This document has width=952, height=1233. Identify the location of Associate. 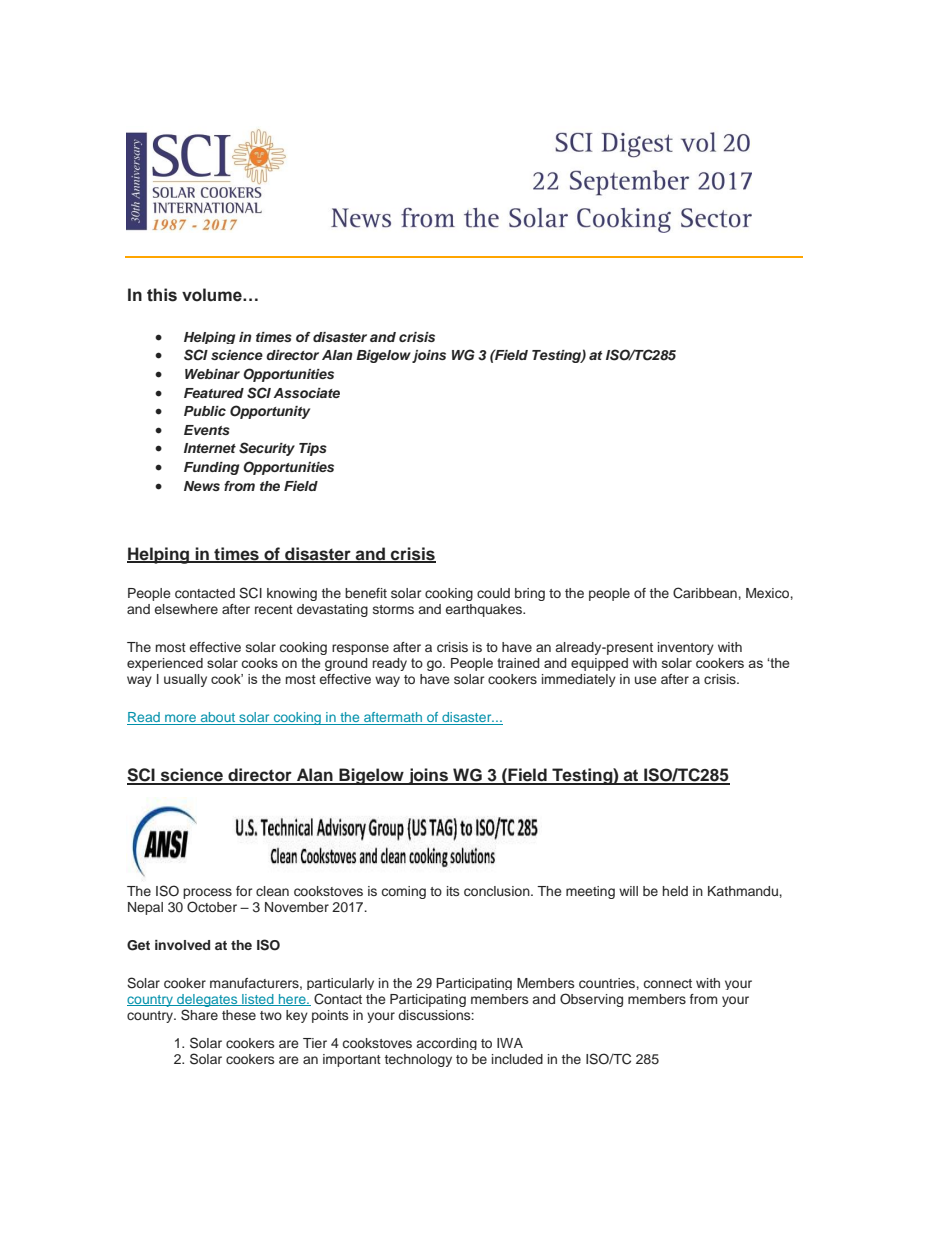
(306, 393).
